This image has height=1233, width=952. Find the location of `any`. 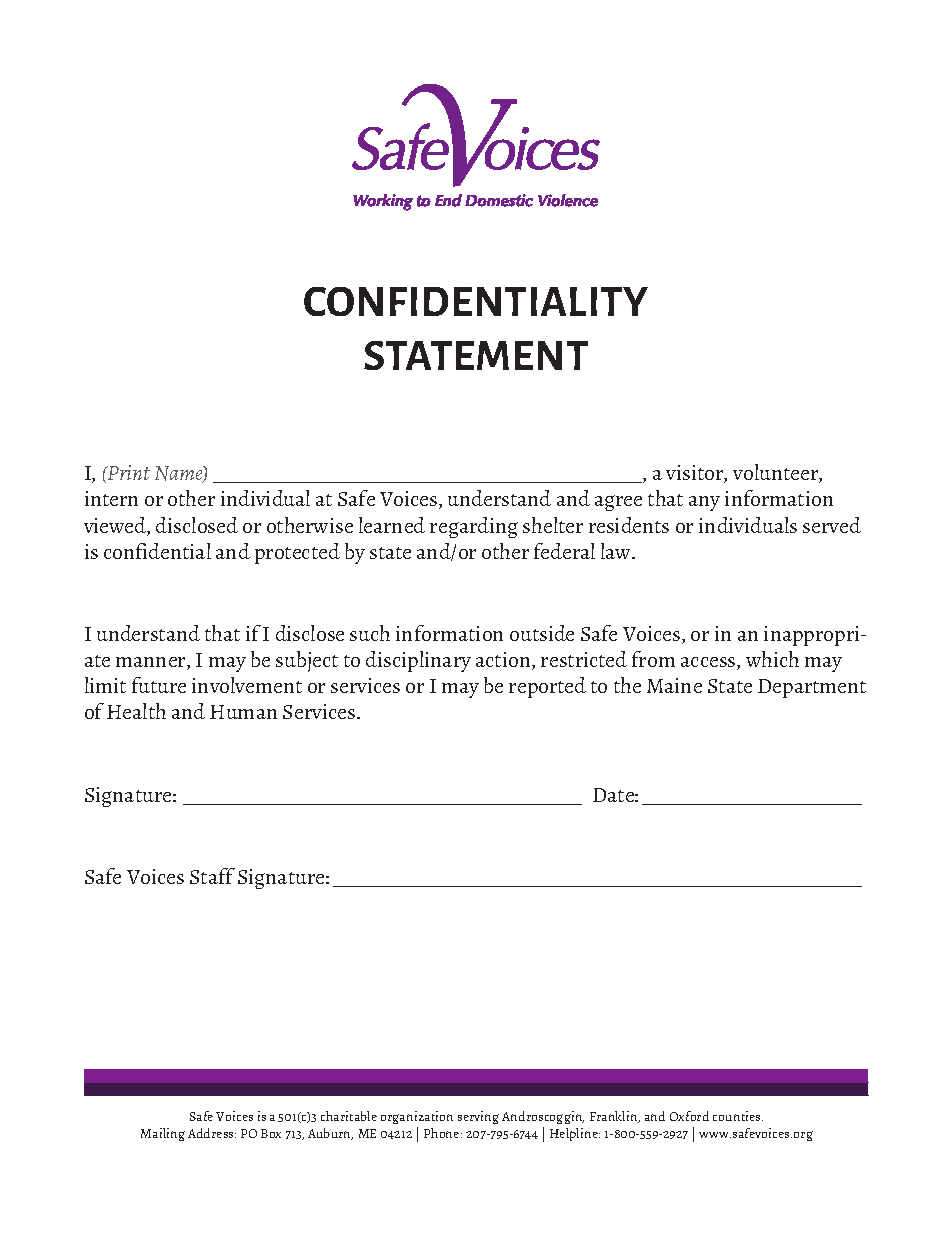

any is located at coordinates (704, 503).
